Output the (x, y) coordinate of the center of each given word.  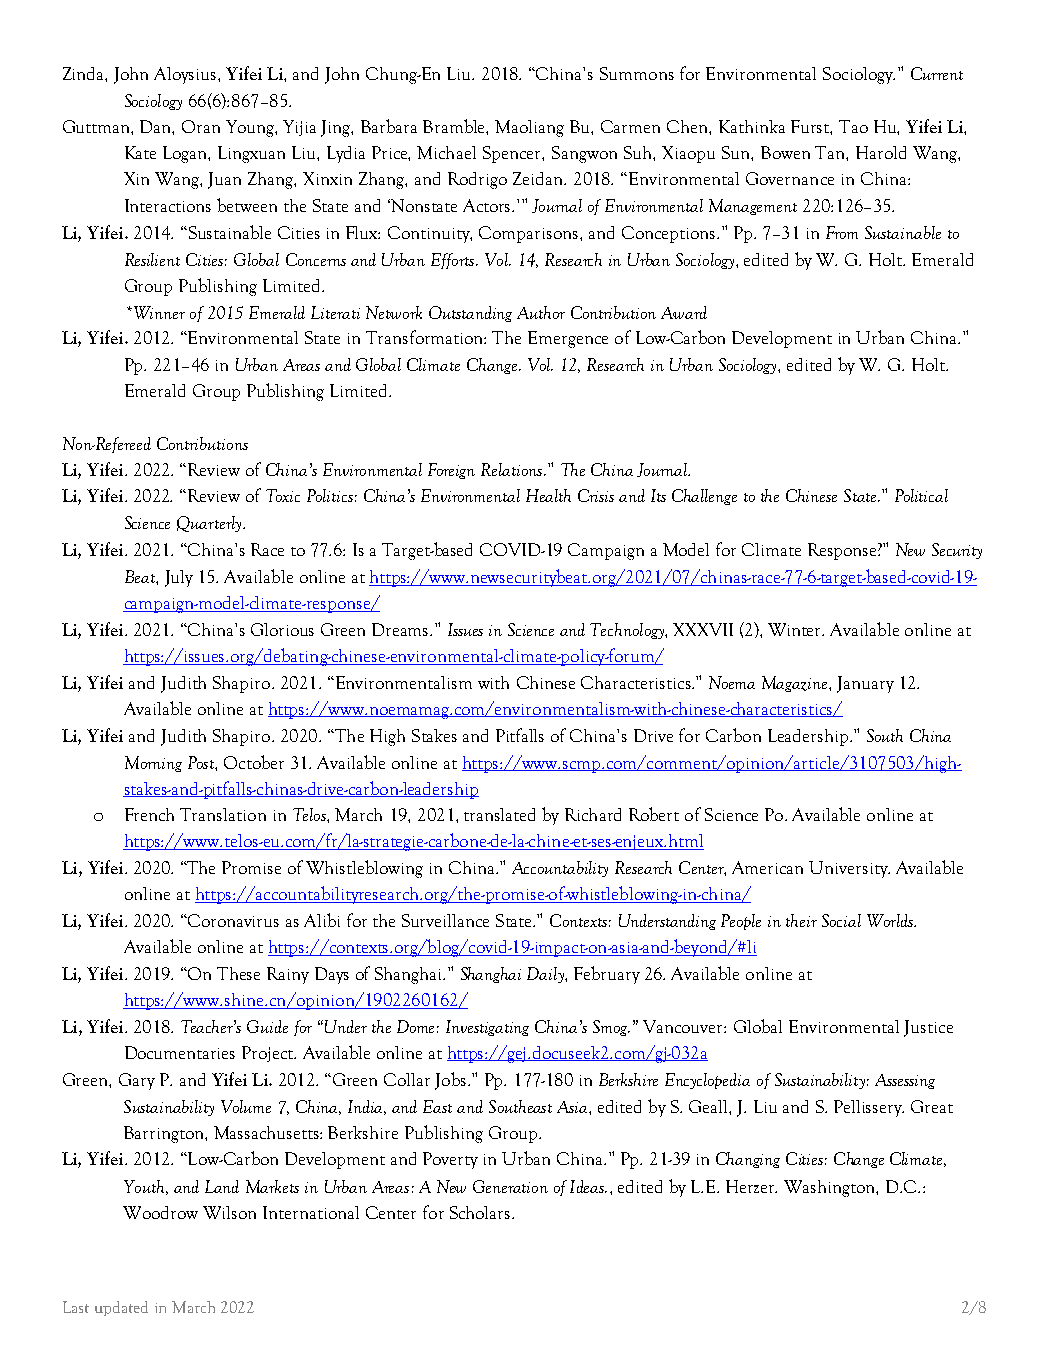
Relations (513, 469)
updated (121, 1308)
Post (202, 762)
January (865, 684)
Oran (201, 126)
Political (921, 495)
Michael (446, 152)
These (238, 973)
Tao (853, 126)
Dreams (401, 629)
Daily (546, 975)
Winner (158, 312)
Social (841, 920)
